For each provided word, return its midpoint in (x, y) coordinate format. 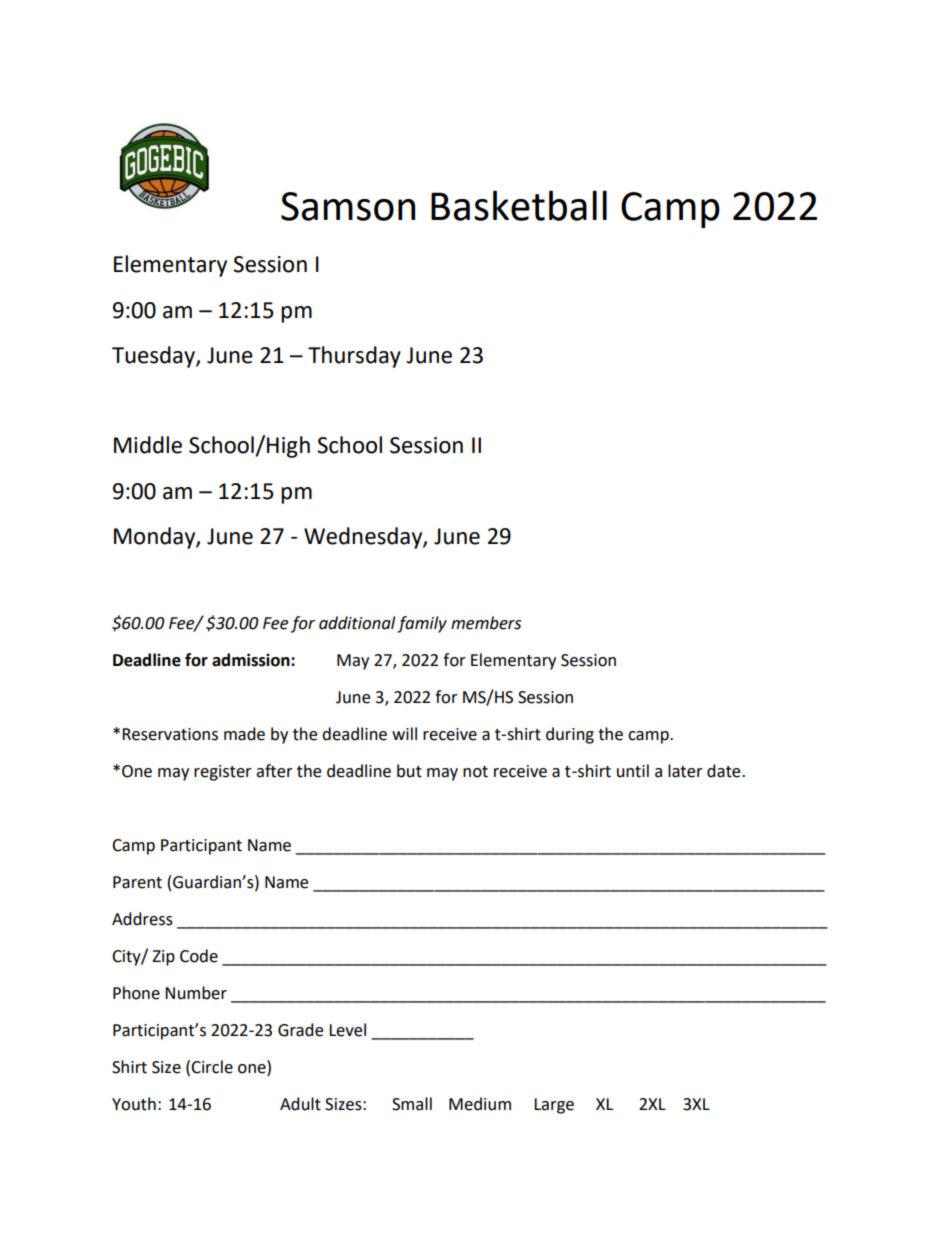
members (486, 623)
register (223, 773)
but (409, 771)
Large (554, 1106)
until (633, 771)
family (422, 624)
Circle (212, 1067)
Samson (348, 206)
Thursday (354, 357)
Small (412, 1104)
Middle (148, 445)
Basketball (519, 205)
